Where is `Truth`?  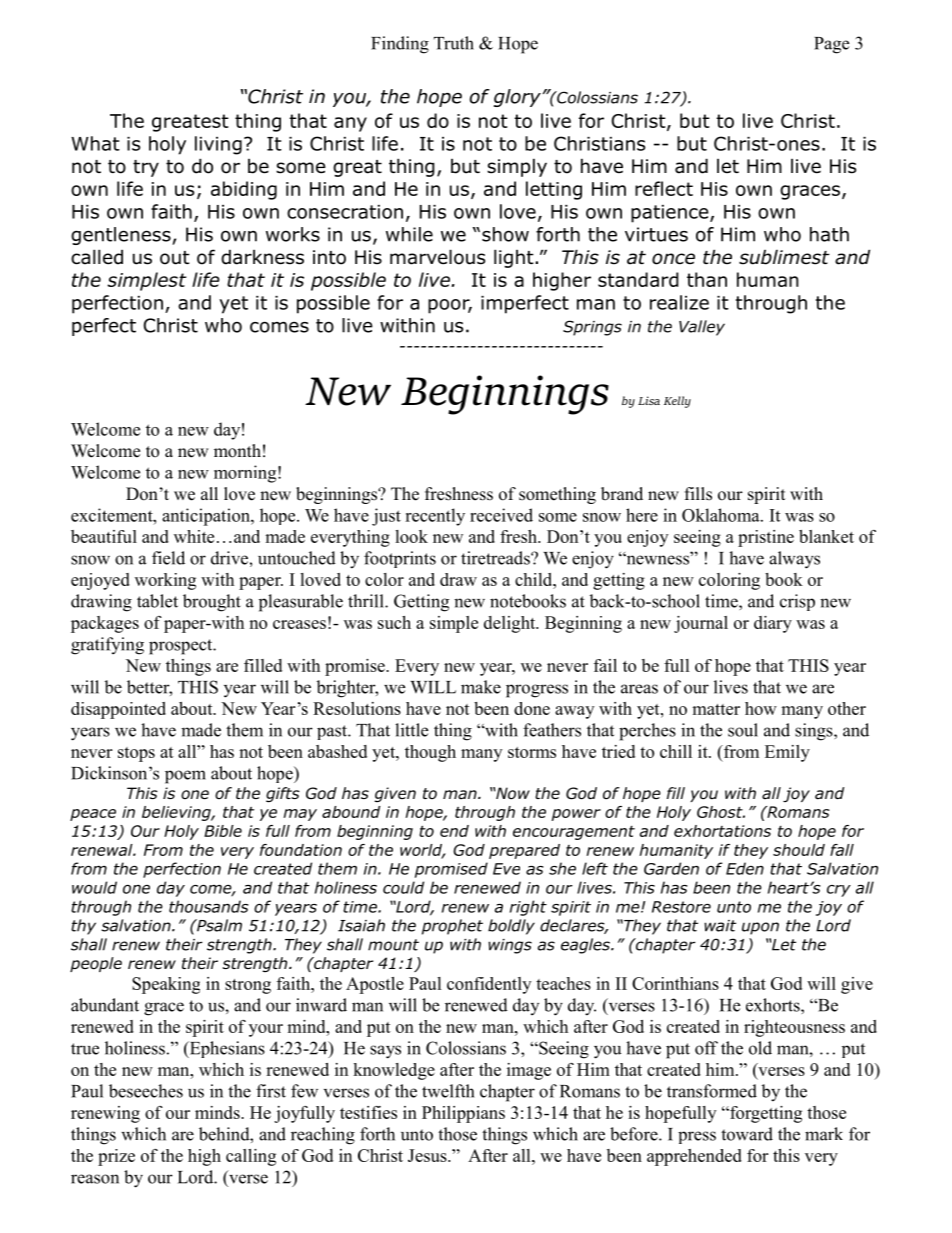
Truth is located at coordinates (454, 43).
